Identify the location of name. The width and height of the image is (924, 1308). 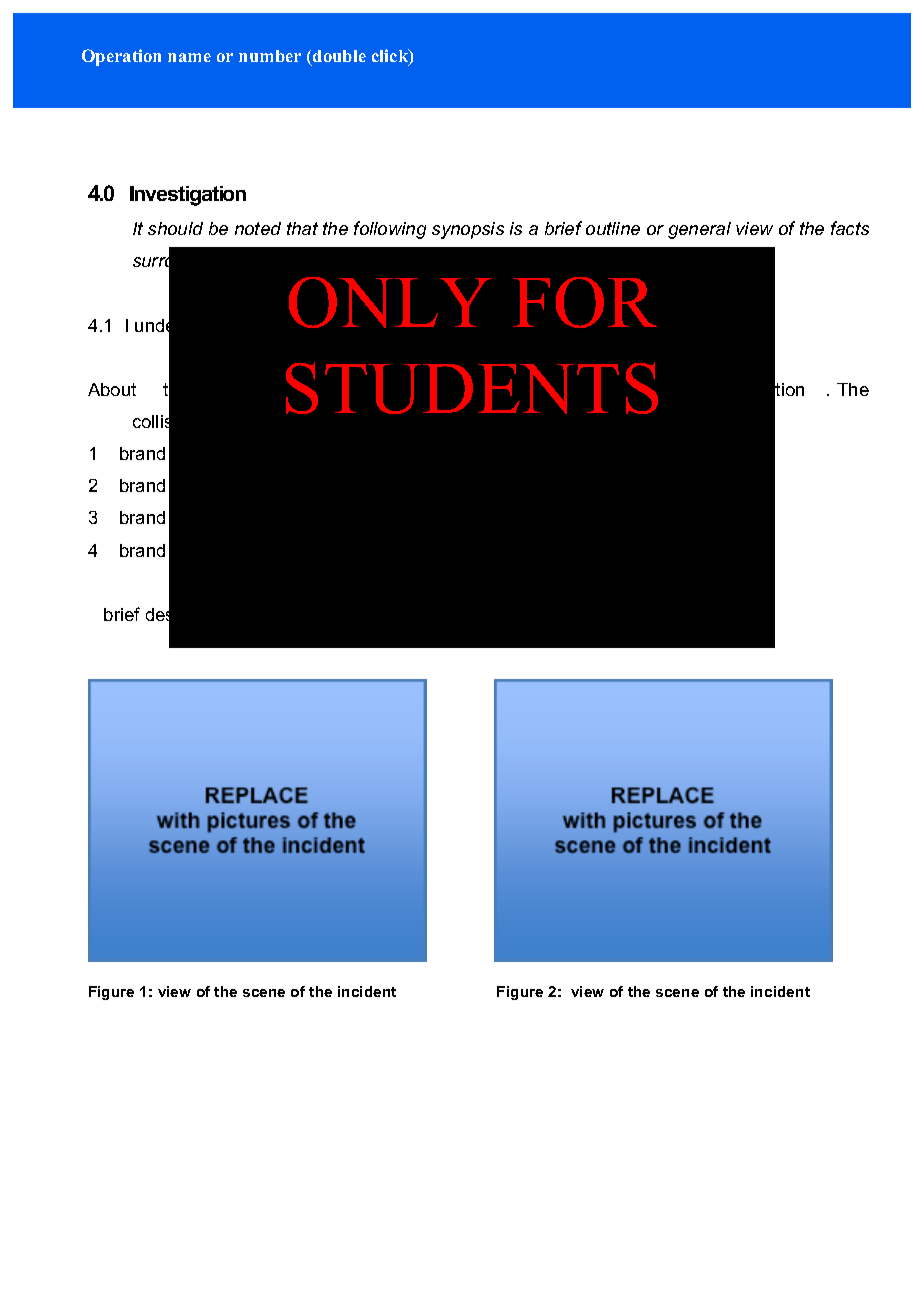
(189, 57).
